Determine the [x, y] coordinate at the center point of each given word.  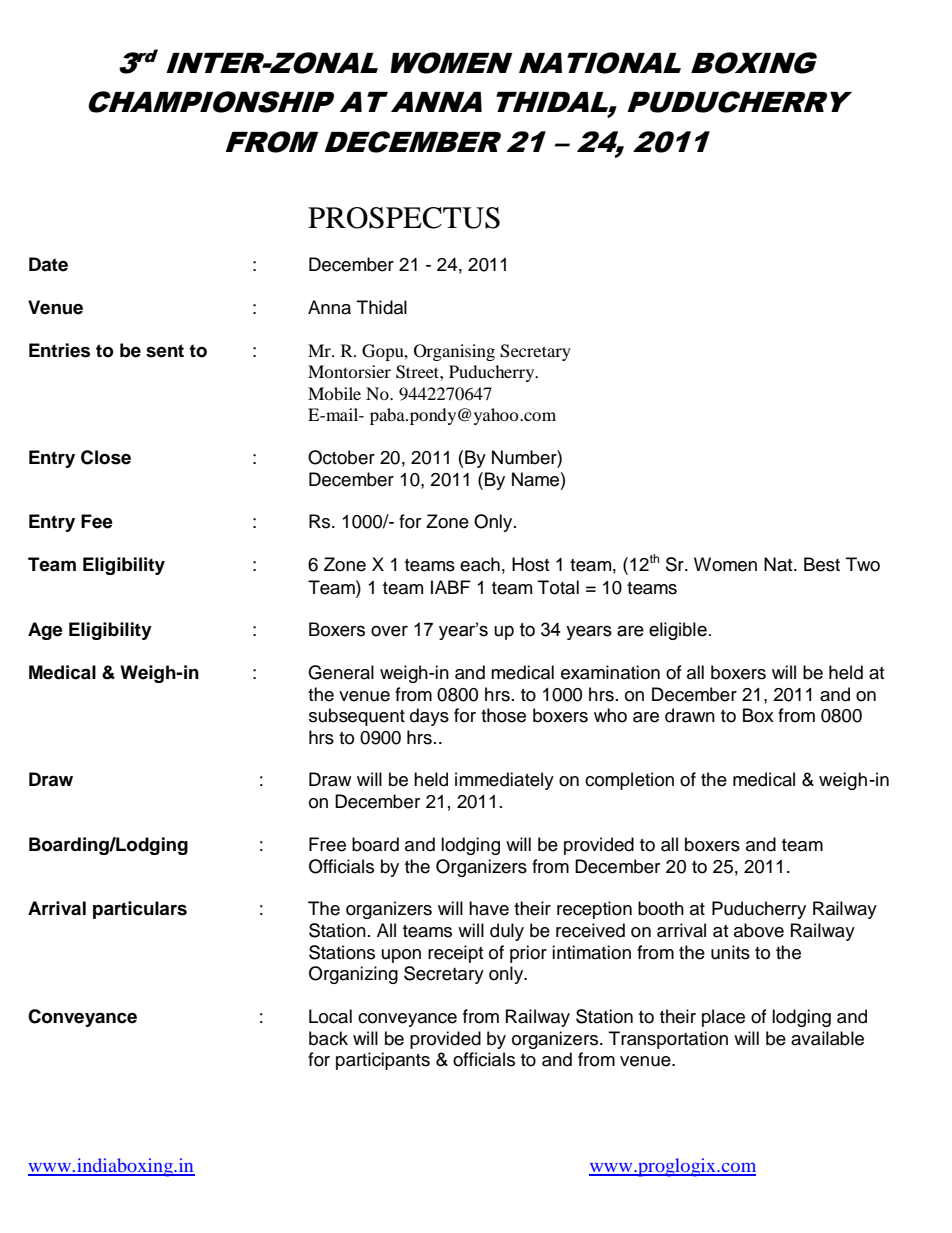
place [723, 1018]
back [328, 1038]
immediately [504, 781]
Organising [454, 352]
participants [383, 1061]
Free [327, 844]
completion [629, 781]
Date [48, 264]
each [480, 564]
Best [822, 564]
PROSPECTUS [404, 218]
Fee [97, 521]
